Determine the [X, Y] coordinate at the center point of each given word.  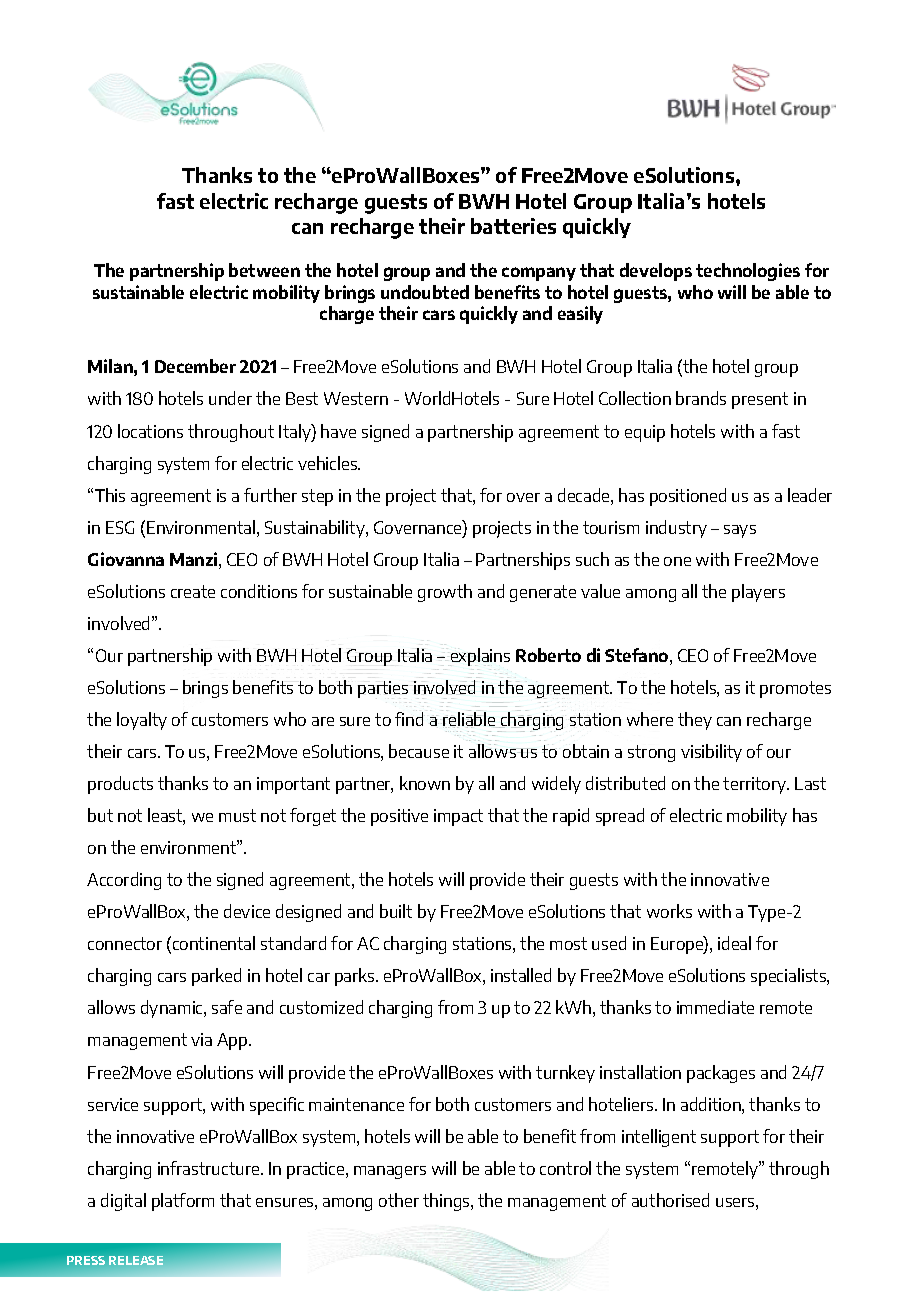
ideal [734, 943]
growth [445, 593]
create [193, 591]
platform [183, 1202]
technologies [748, 272]
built [396, 911]
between [264, 270]
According [124, 881]
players [758, 593]
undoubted [425, 292]
